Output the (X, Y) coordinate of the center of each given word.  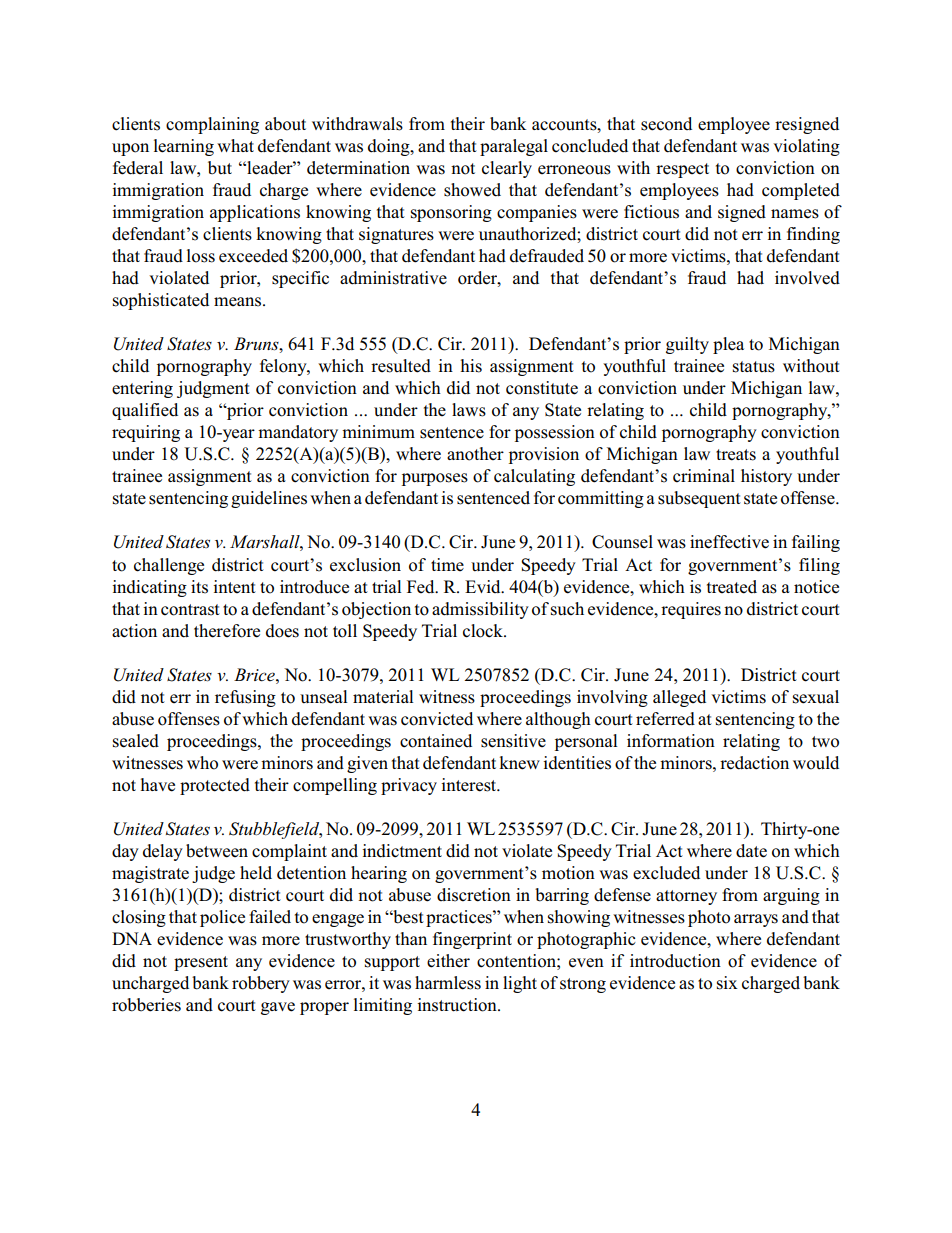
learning (184, 147)
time (447, 564)
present (201, 963)
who (202, 763)
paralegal (514, 147)
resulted (401, 366)
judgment (213, 389)
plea (728, 345)
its (199, 587)
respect (682, 170)
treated (732, 587)
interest (470, 785)
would (816, 763)
